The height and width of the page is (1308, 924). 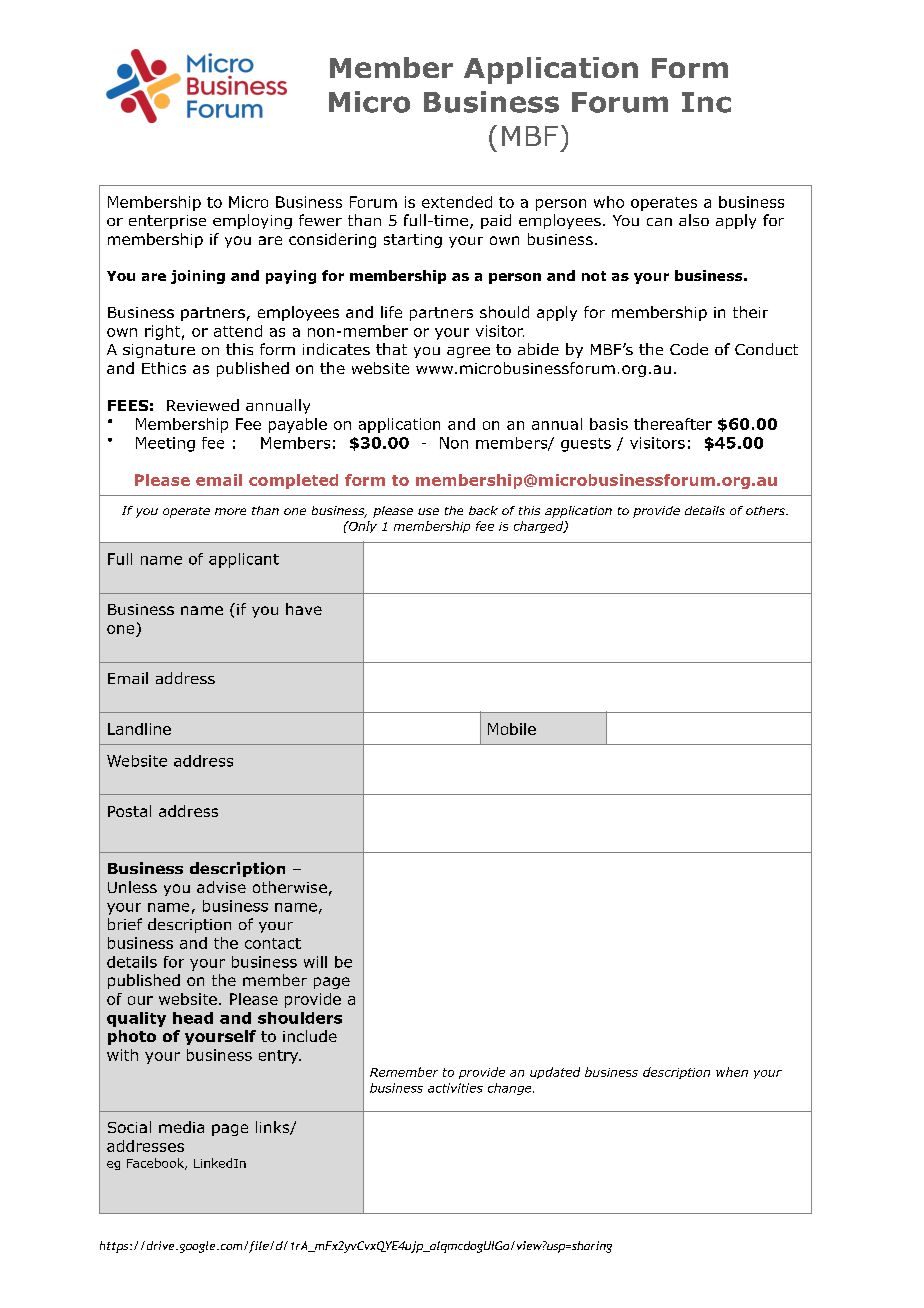 I want to click on Mobile, so click(x=512, y=729).
